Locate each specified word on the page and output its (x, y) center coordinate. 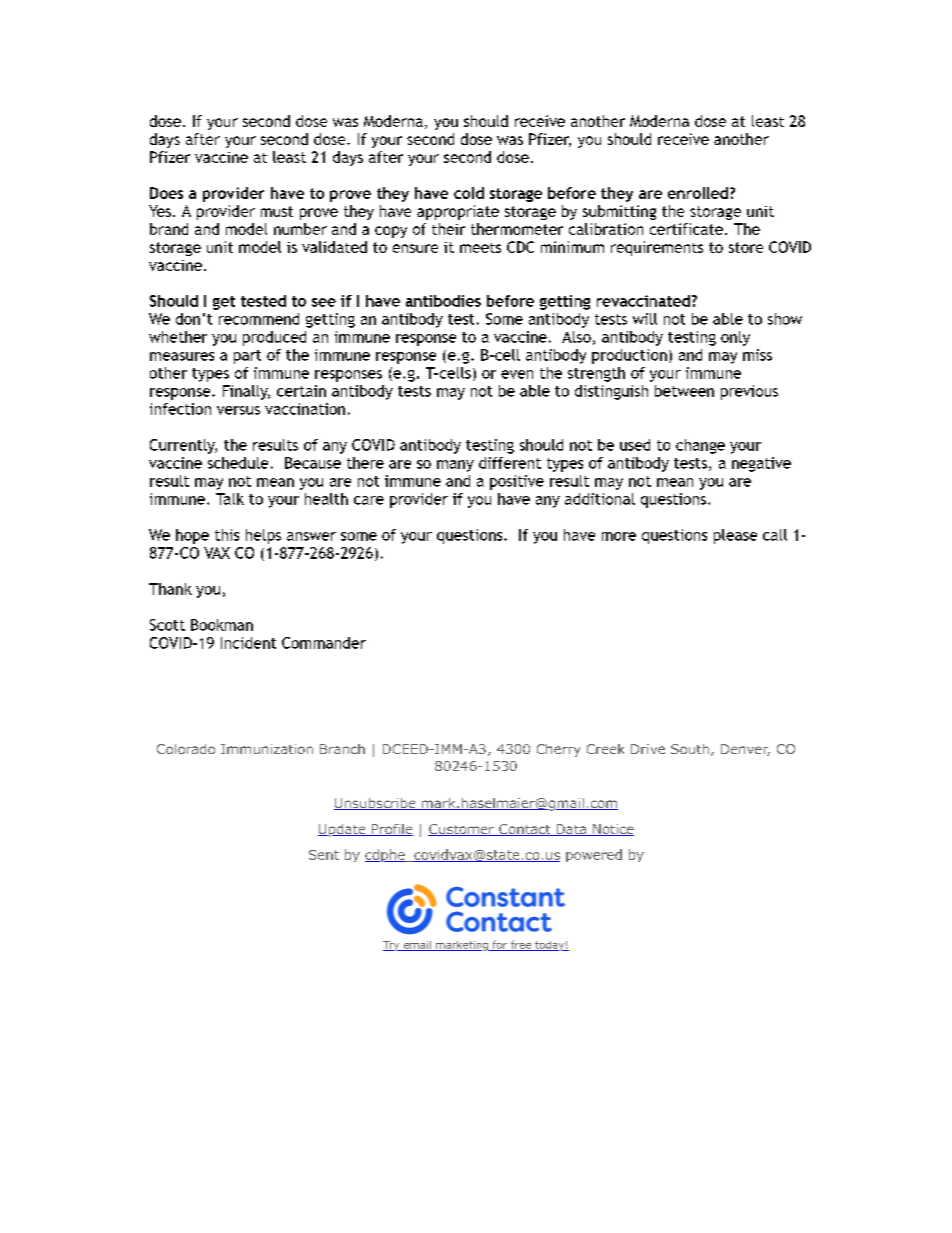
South (690, 749)
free (521, 945)
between (684, 391)
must (277, 211)
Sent (324, 855)
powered (594, 855)
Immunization (267, 749)
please (735, 536)
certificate (686, 229)
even (517, 374)
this (227, 535)
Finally (246, 392)
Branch (342, 749)
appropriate (458, 212)
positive (517, 482)
